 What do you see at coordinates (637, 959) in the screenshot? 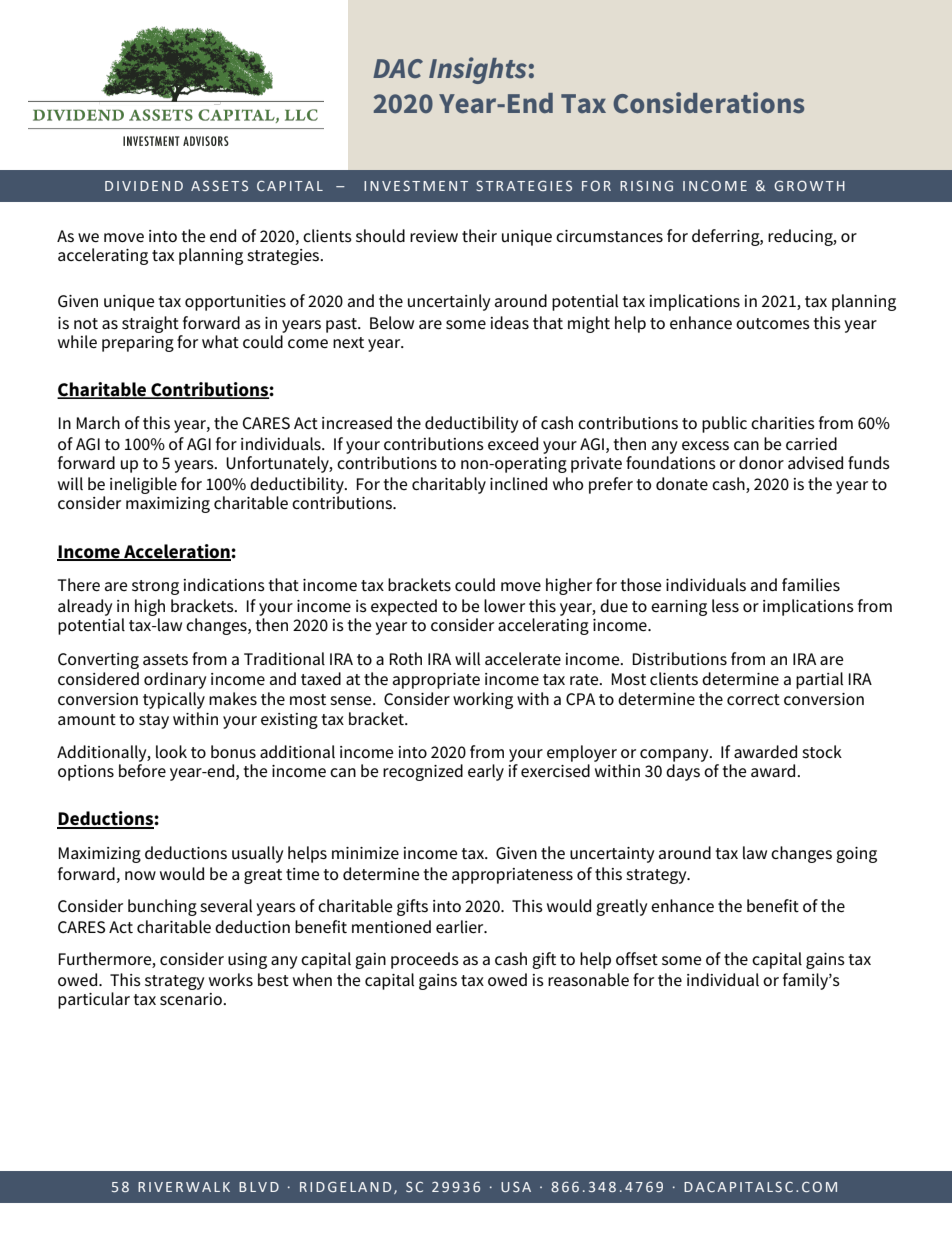
I see `offset` at bounding box center [637, 959].
